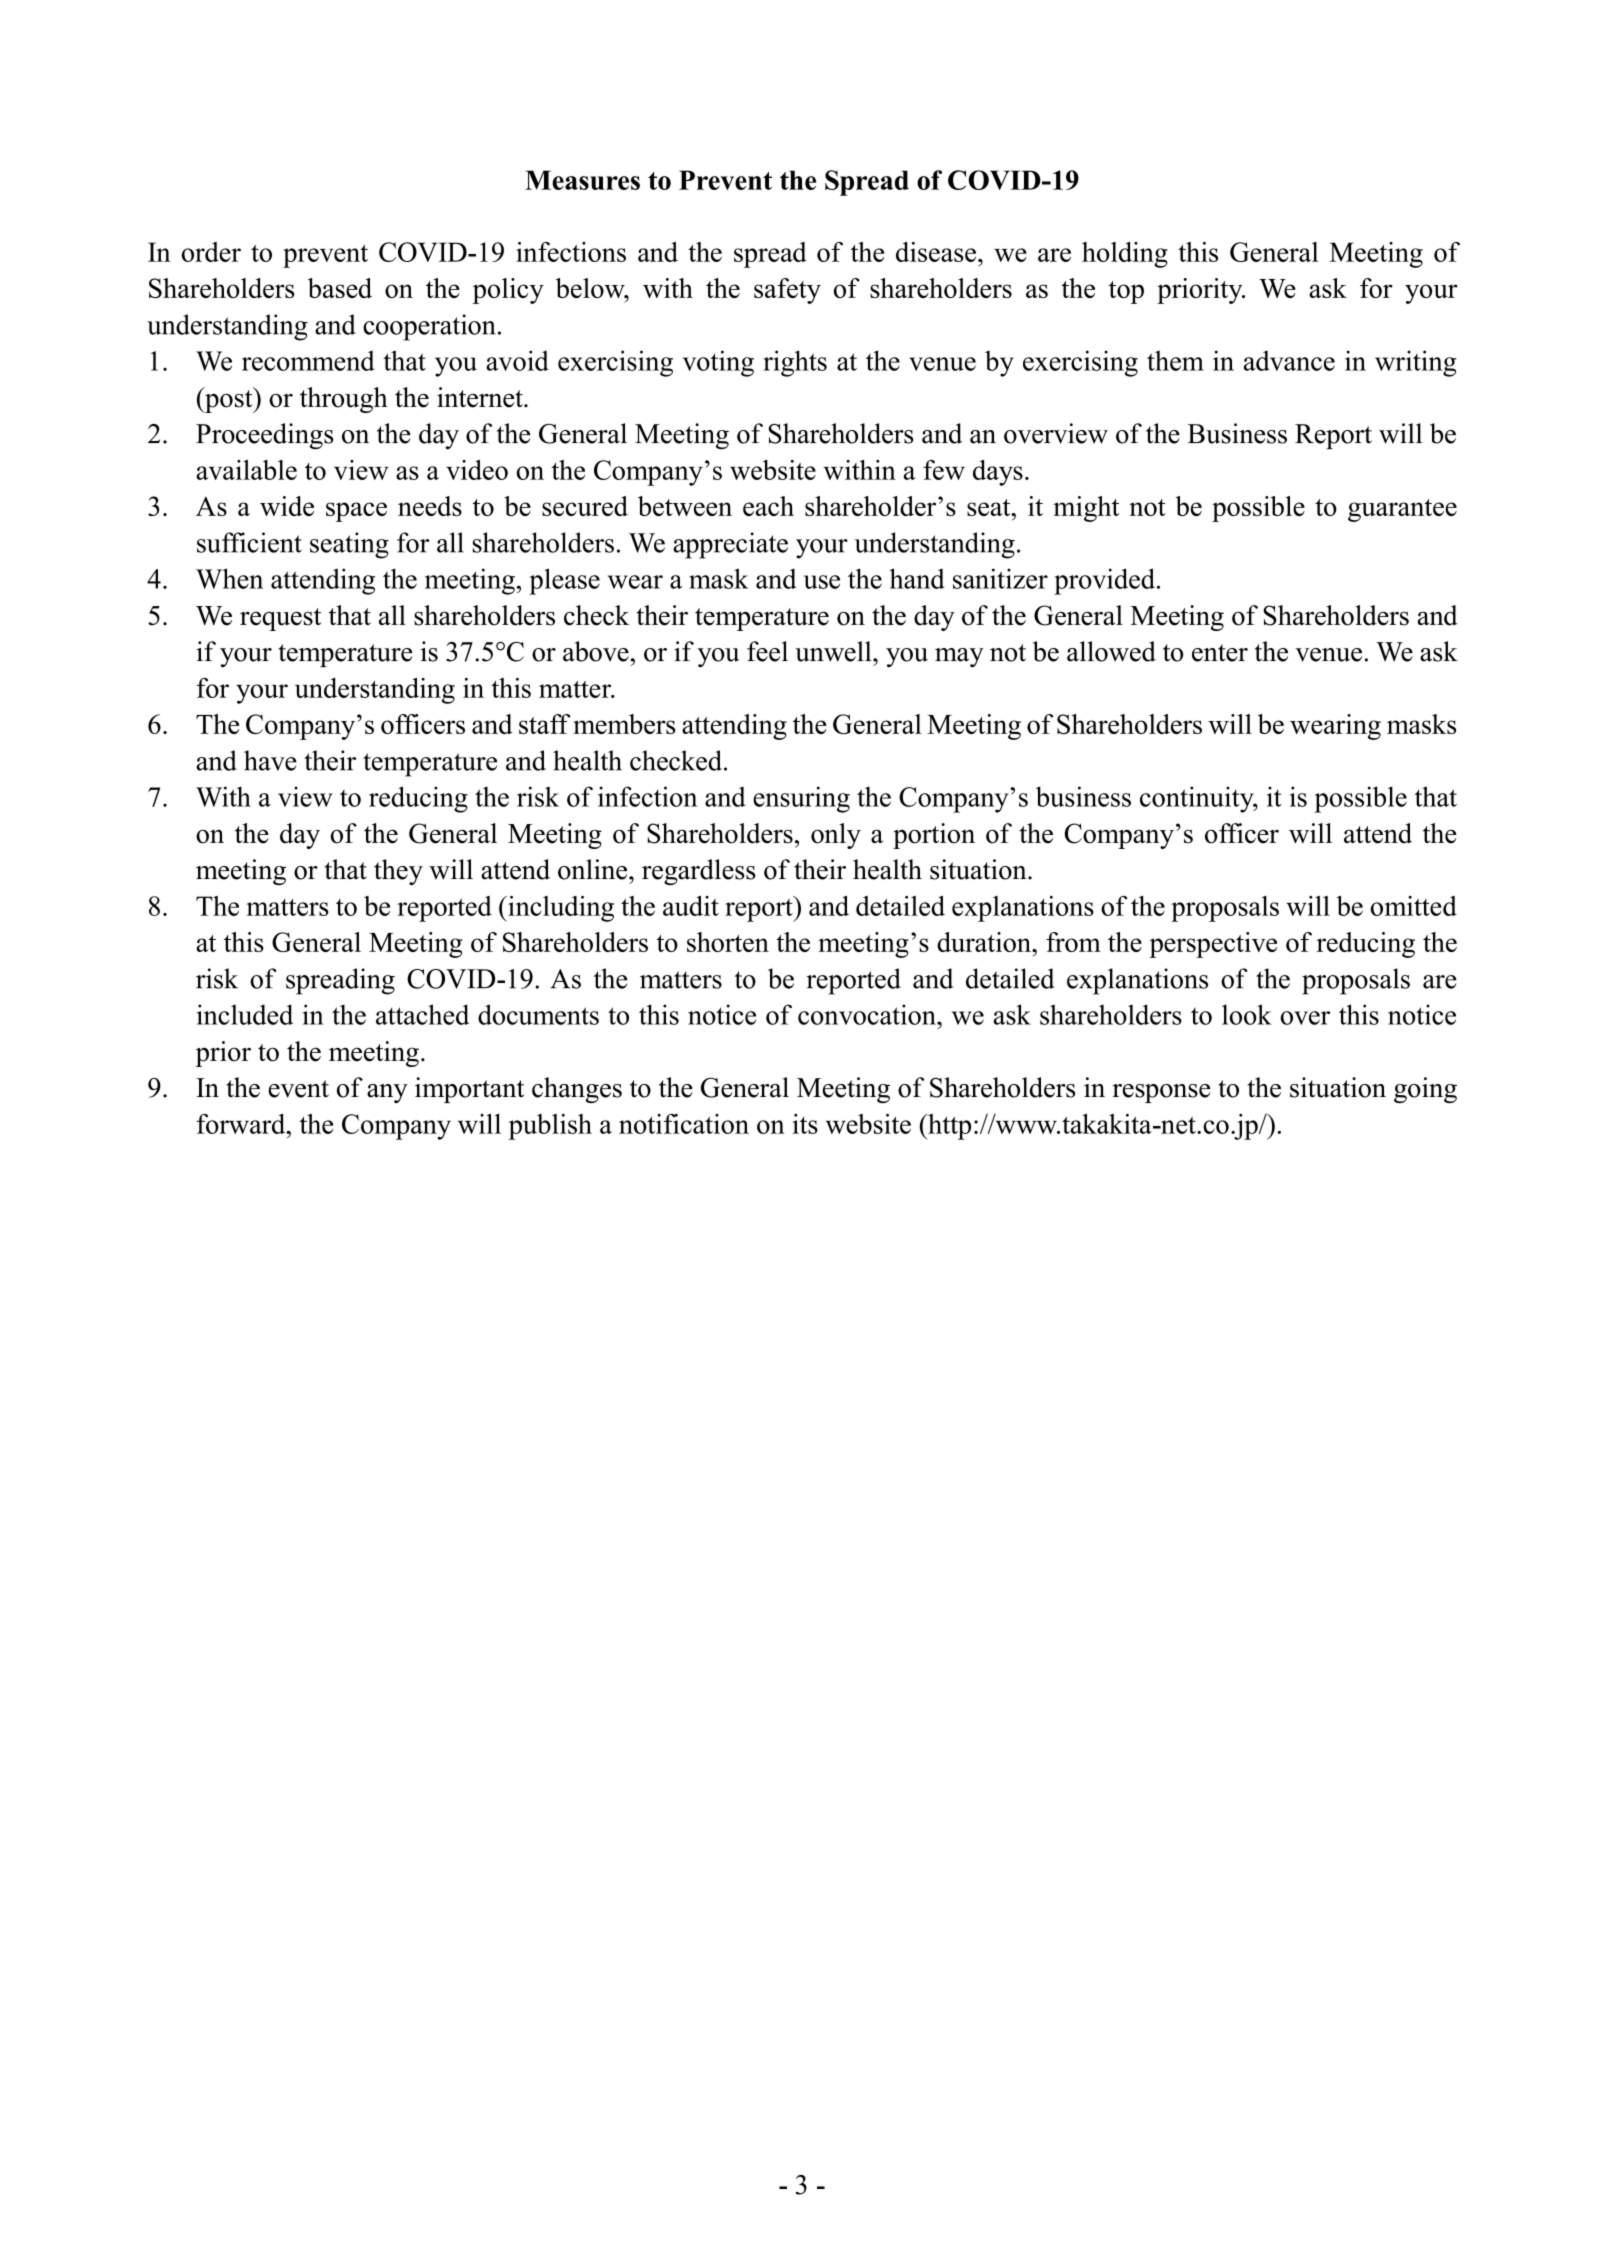  I want to click on space, so click(356, 512).
